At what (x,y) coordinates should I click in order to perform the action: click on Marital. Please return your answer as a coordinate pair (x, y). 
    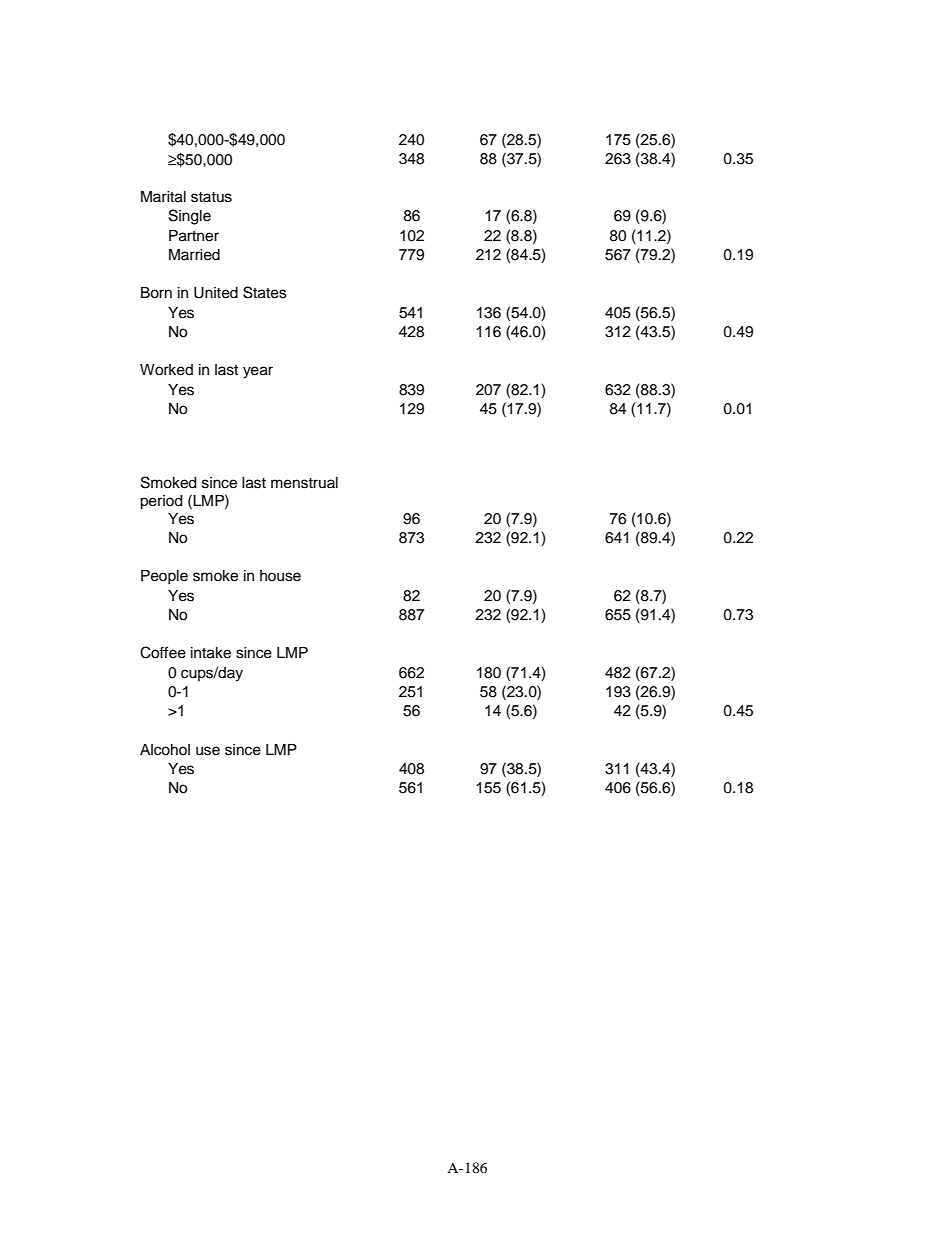
    Looking at the image, I should click on (163, 197).
